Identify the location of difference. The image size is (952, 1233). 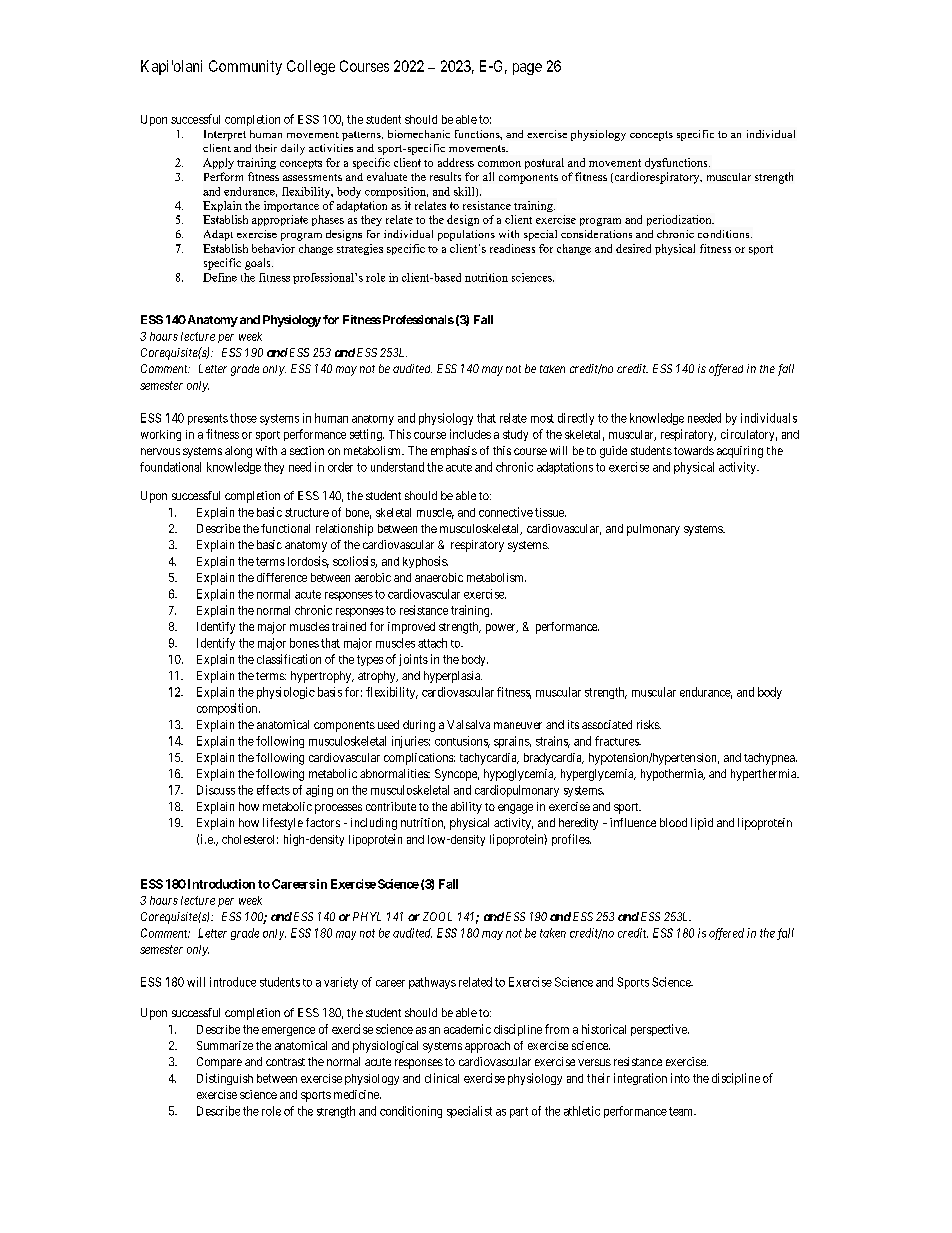
(282, 577).
